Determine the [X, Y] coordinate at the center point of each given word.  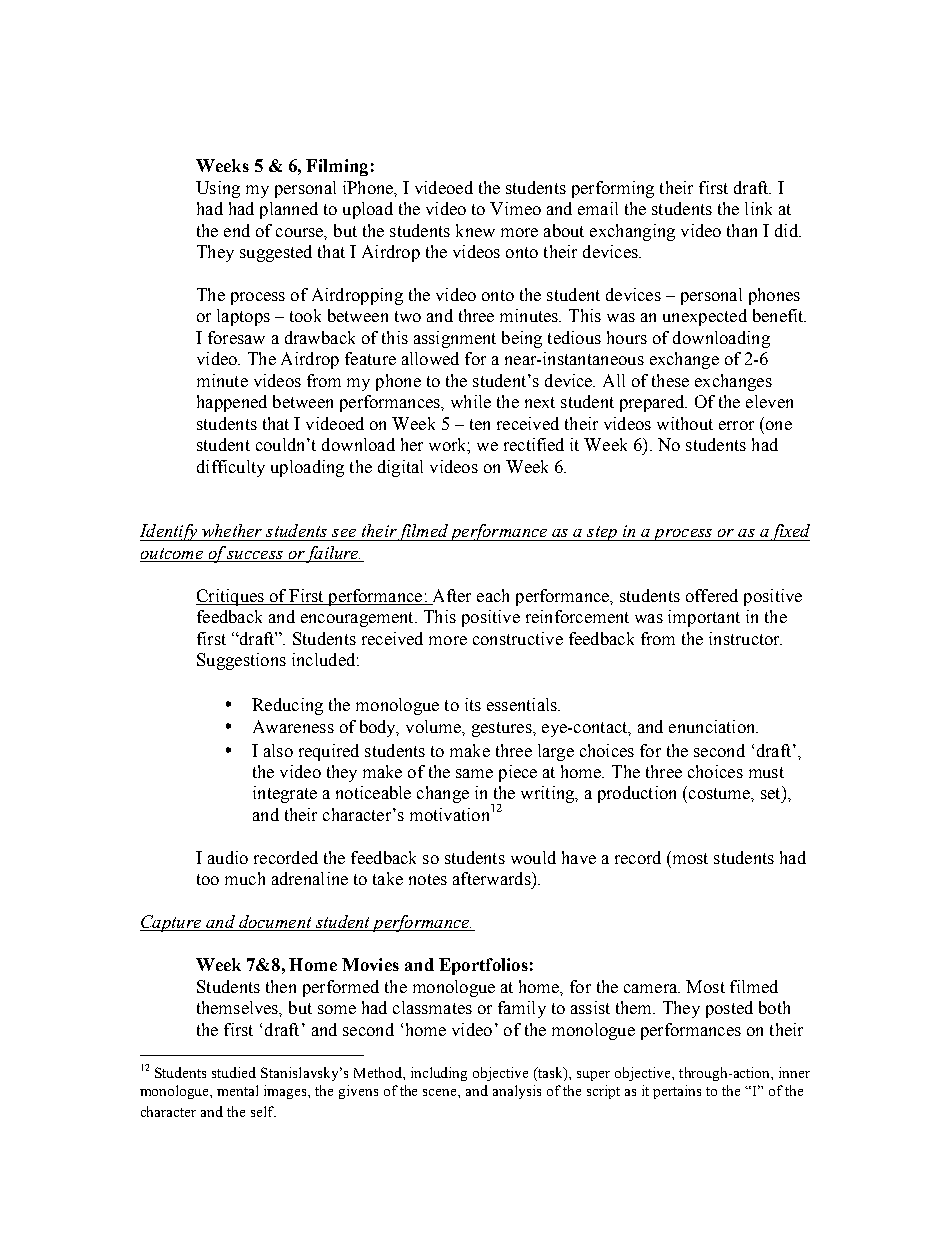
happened [232, 403]
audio [228, 857]
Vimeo [515, 208]
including [439, 1074]
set [772, 792]
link [758, 208]
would [533, 857]
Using [218, 189]
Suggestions [241, 661]
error [736, 425]
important [704, 618]
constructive [518, 638]
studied [234, 1072]
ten [480, 424]
